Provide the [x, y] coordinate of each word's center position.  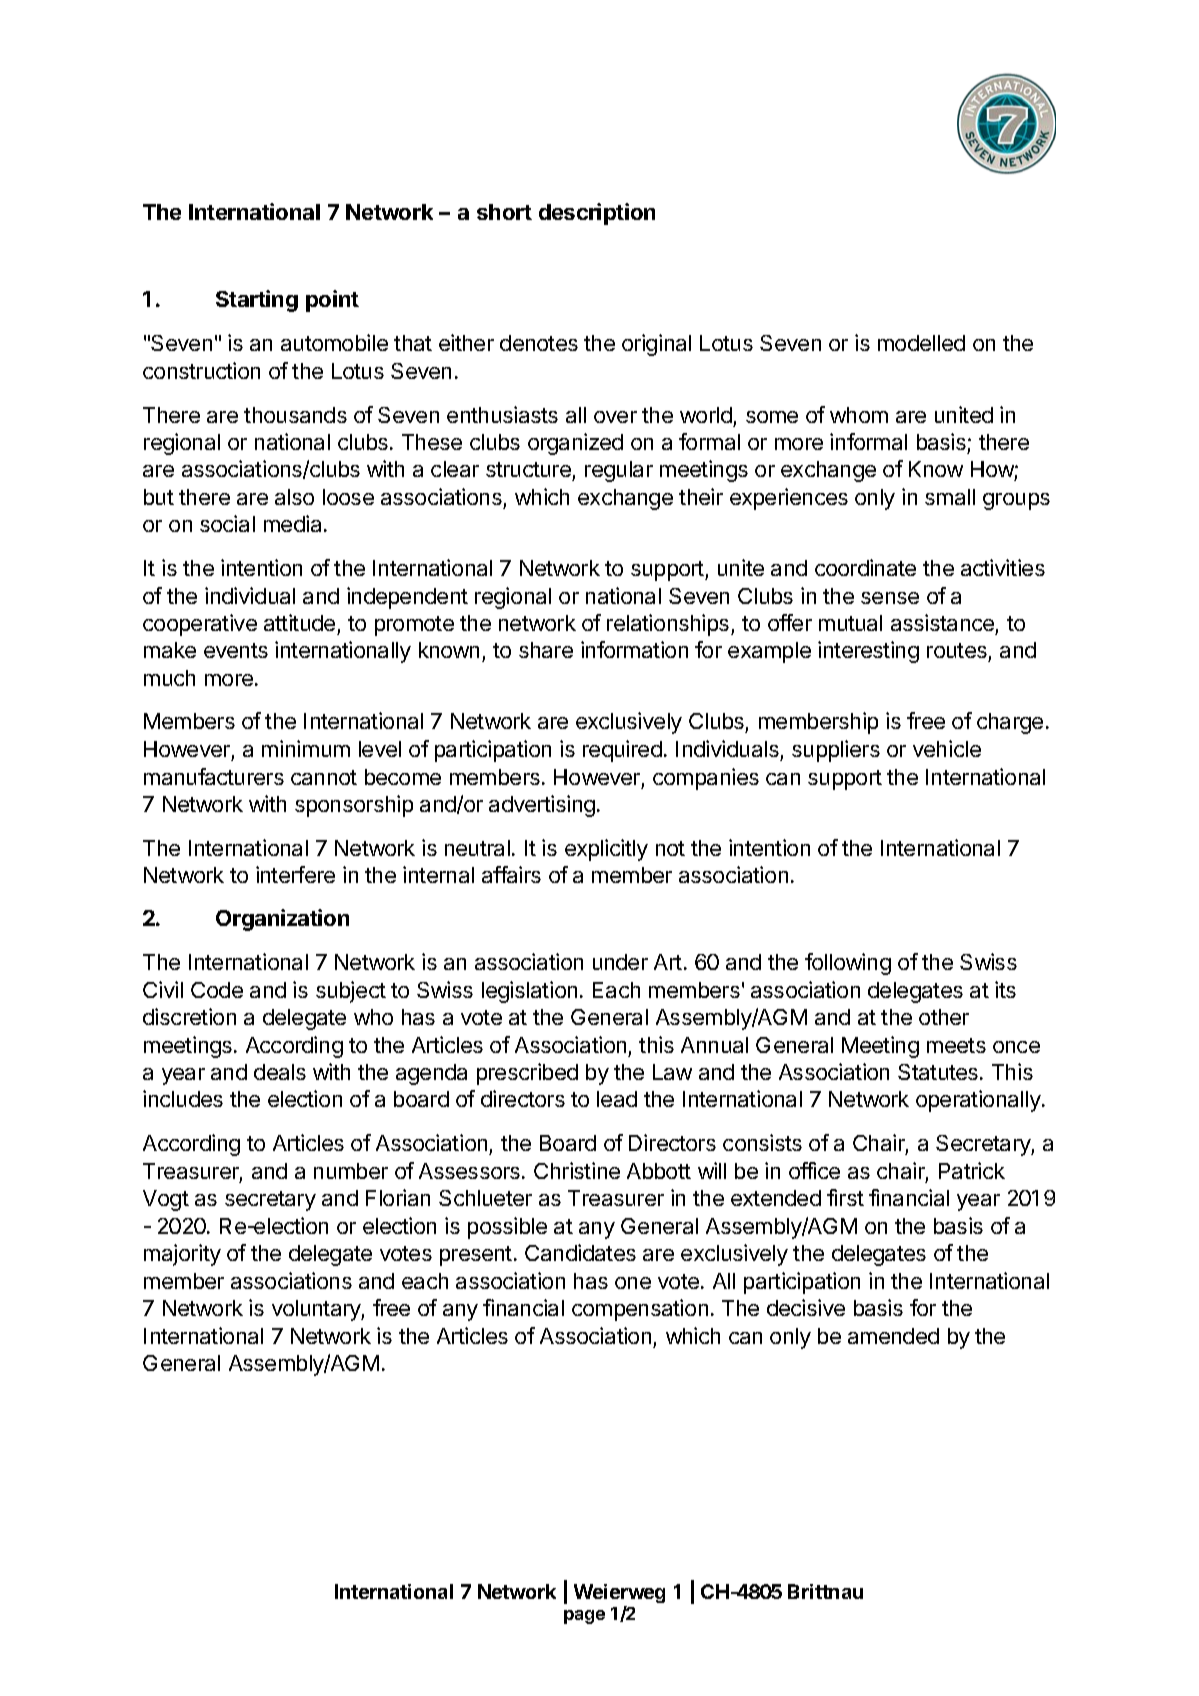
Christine [577, 1170]
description [597, 214]
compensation [640, 1310]
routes [958, 652]
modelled [921, 343]
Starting [257, 301]
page [584, 1617]
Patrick [972, 1170]
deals [280, 1072]
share [546, 650]
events [236, 650]
